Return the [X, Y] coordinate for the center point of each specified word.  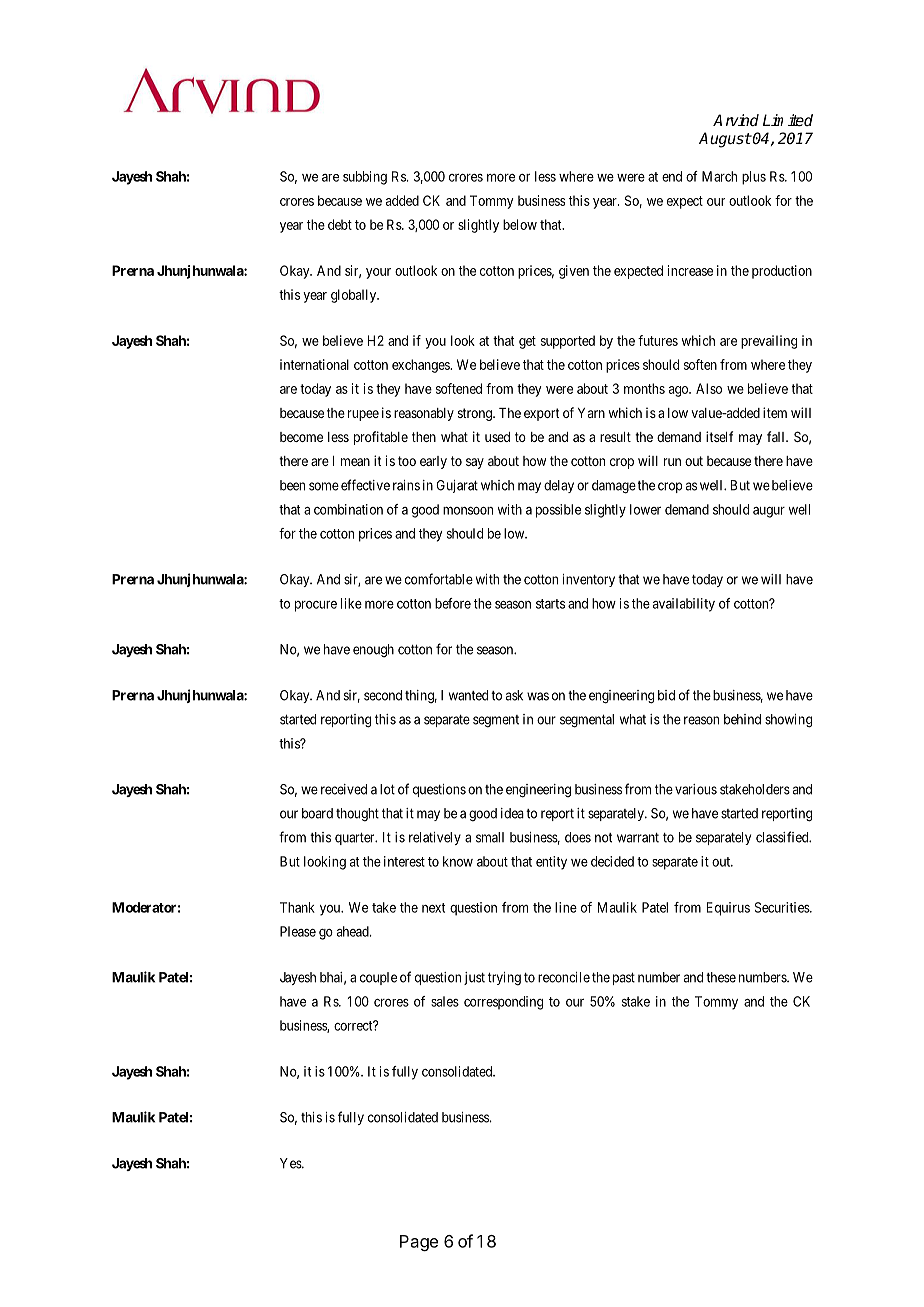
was [538, 696]
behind [742, 719]
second [383, 695]
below [520, 224]
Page [419, 1243]
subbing [365, 178]
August [725, 140]
